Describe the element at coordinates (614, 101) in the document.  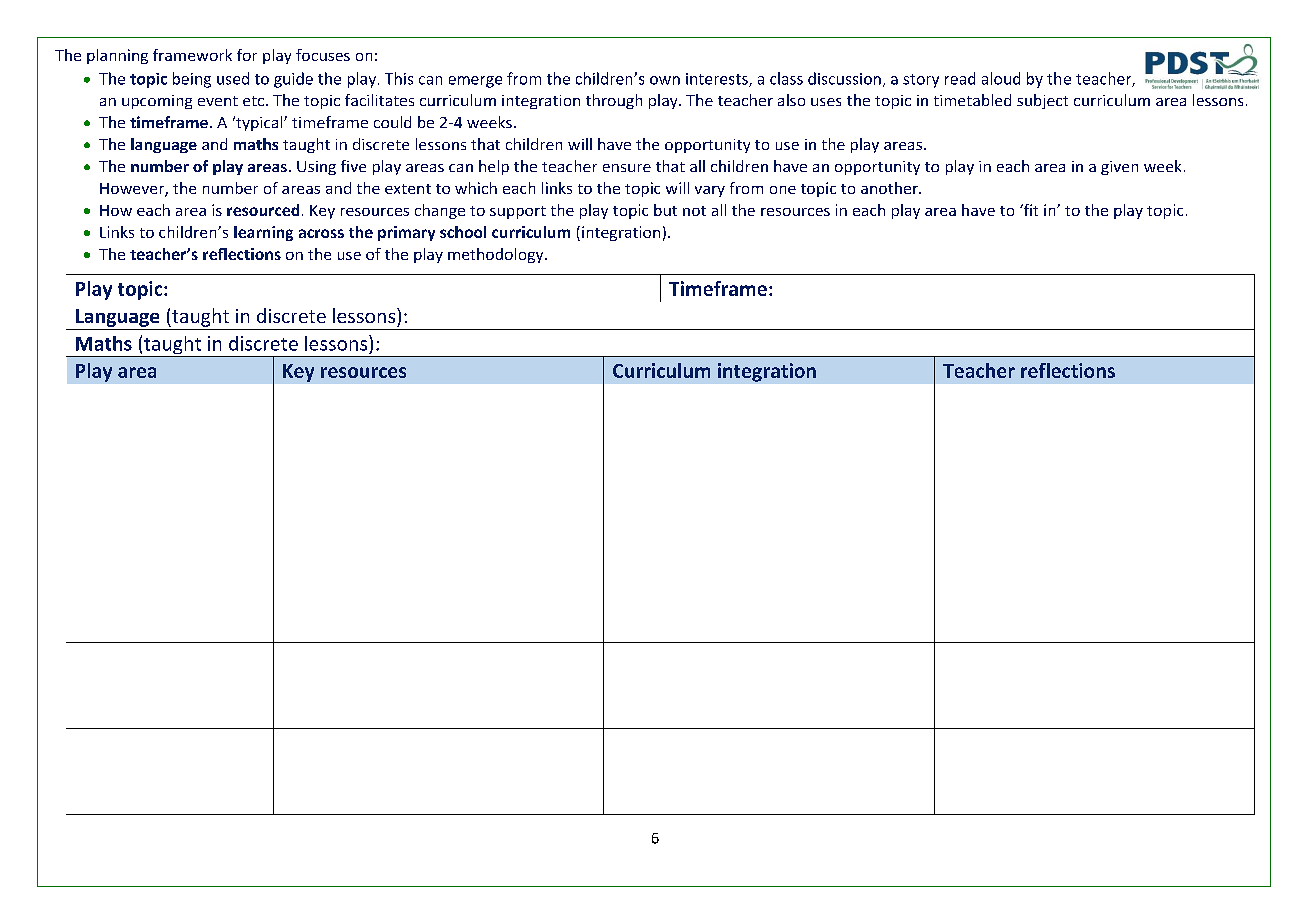
I see `through` at that location.
